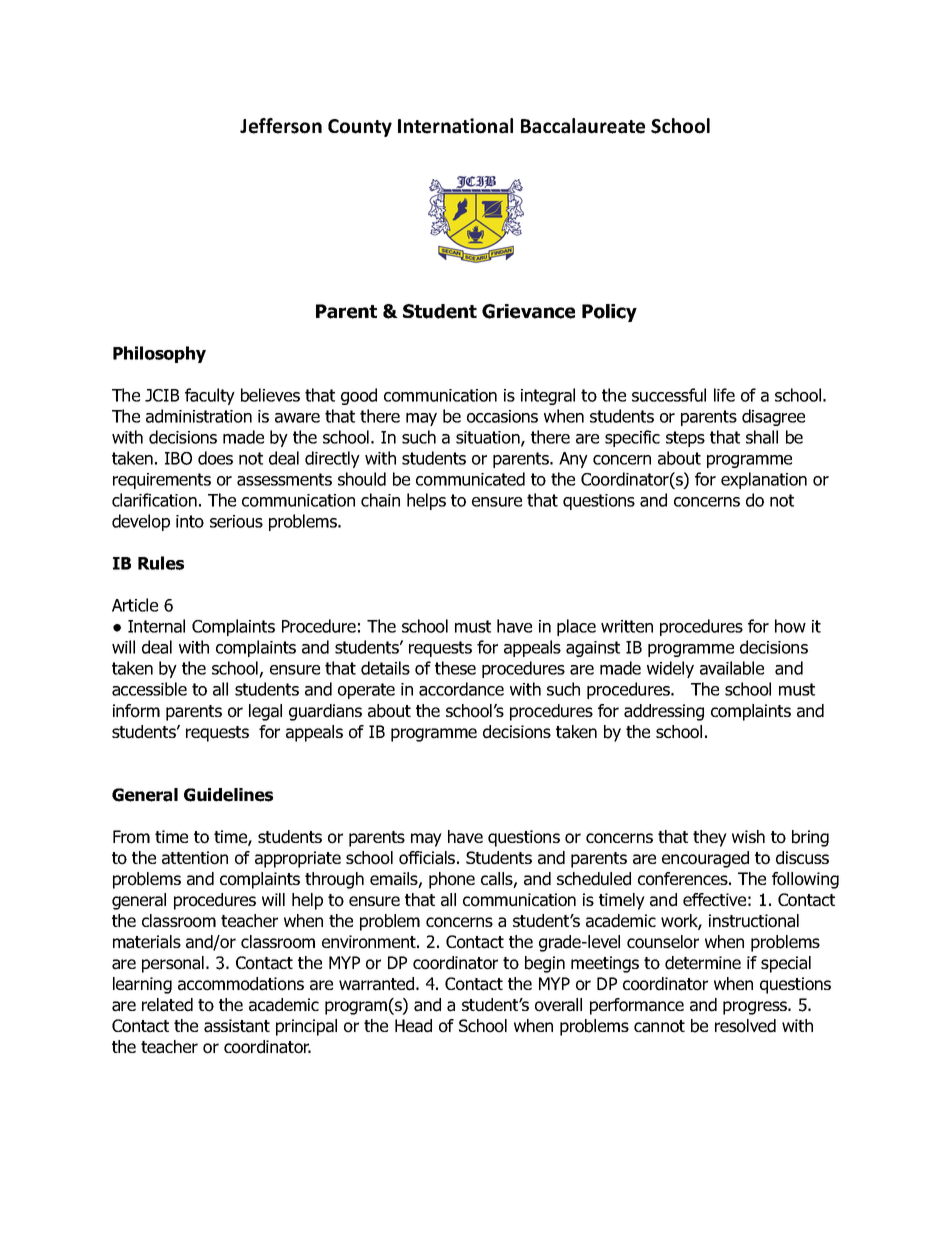 The height and width of the page is (1233, 952). Describe the element at coordinates (265, 712) in the page. I see `legal` at that location.
